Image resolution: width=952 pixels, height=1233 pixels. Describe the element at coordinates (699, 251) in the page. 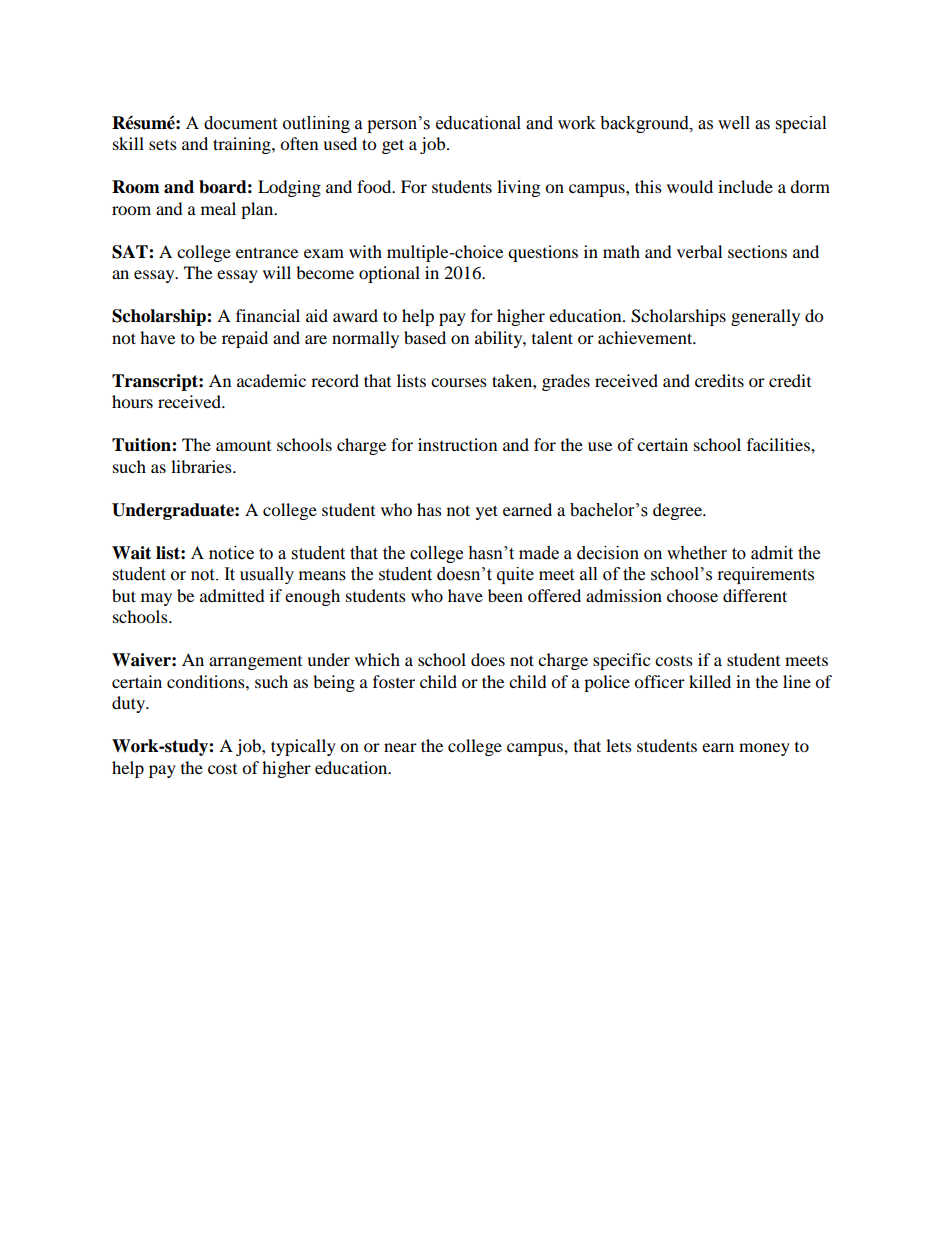

I see `verbal` at that location.
